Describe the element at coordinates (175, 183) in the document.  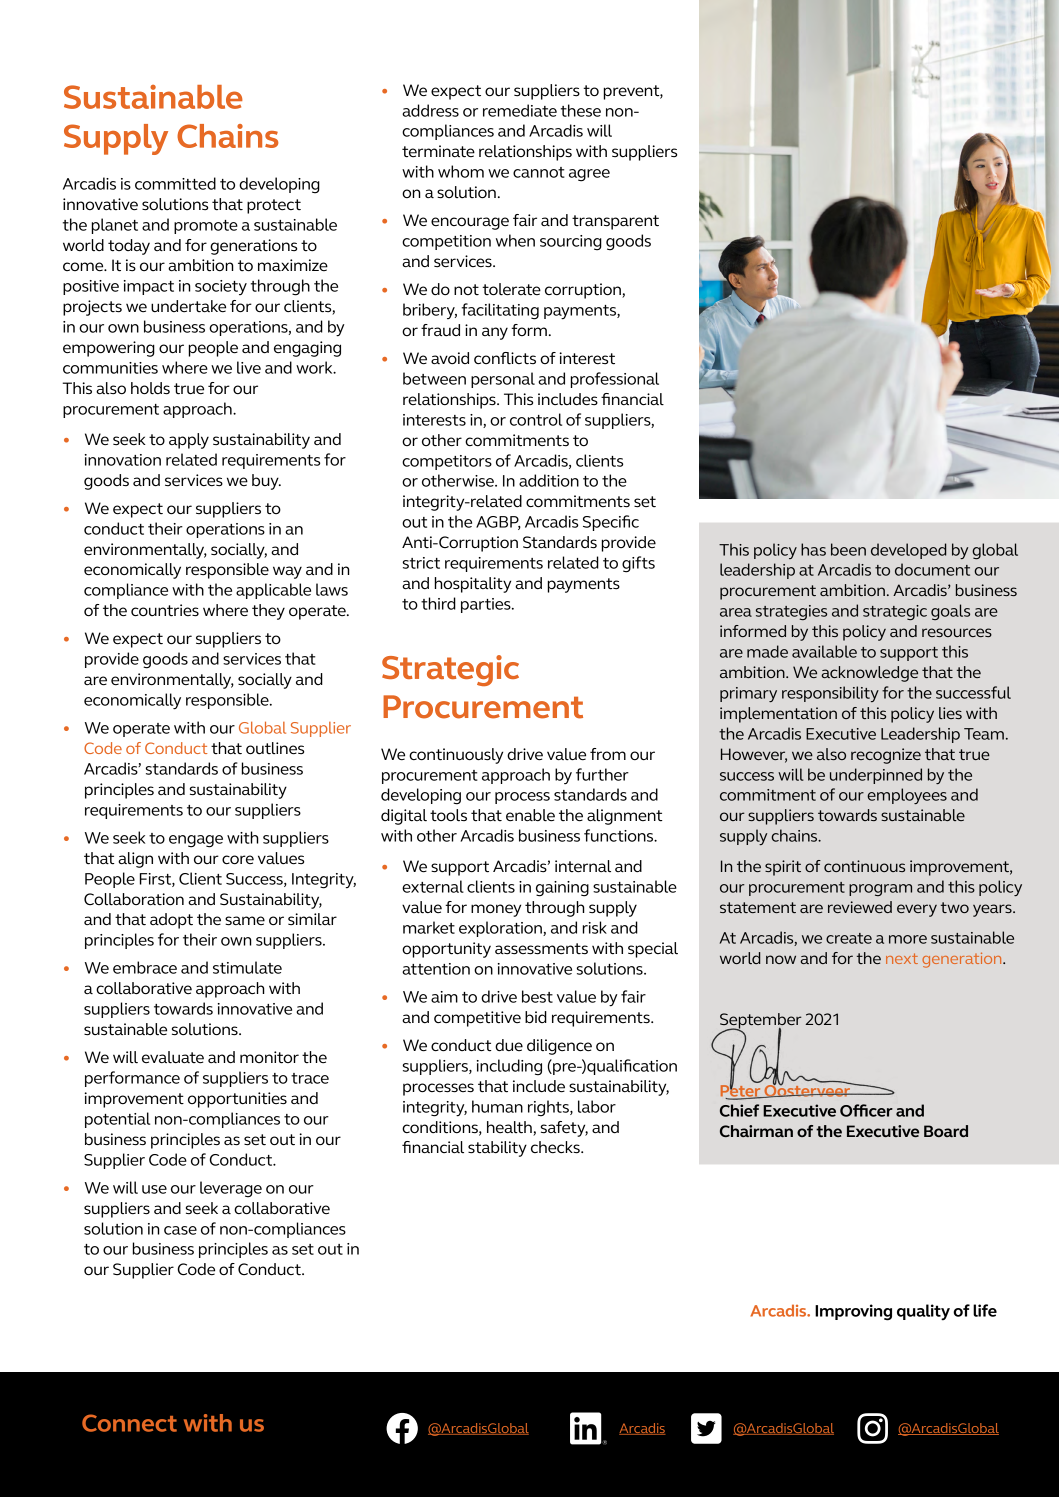
I see `committed` at that location.
